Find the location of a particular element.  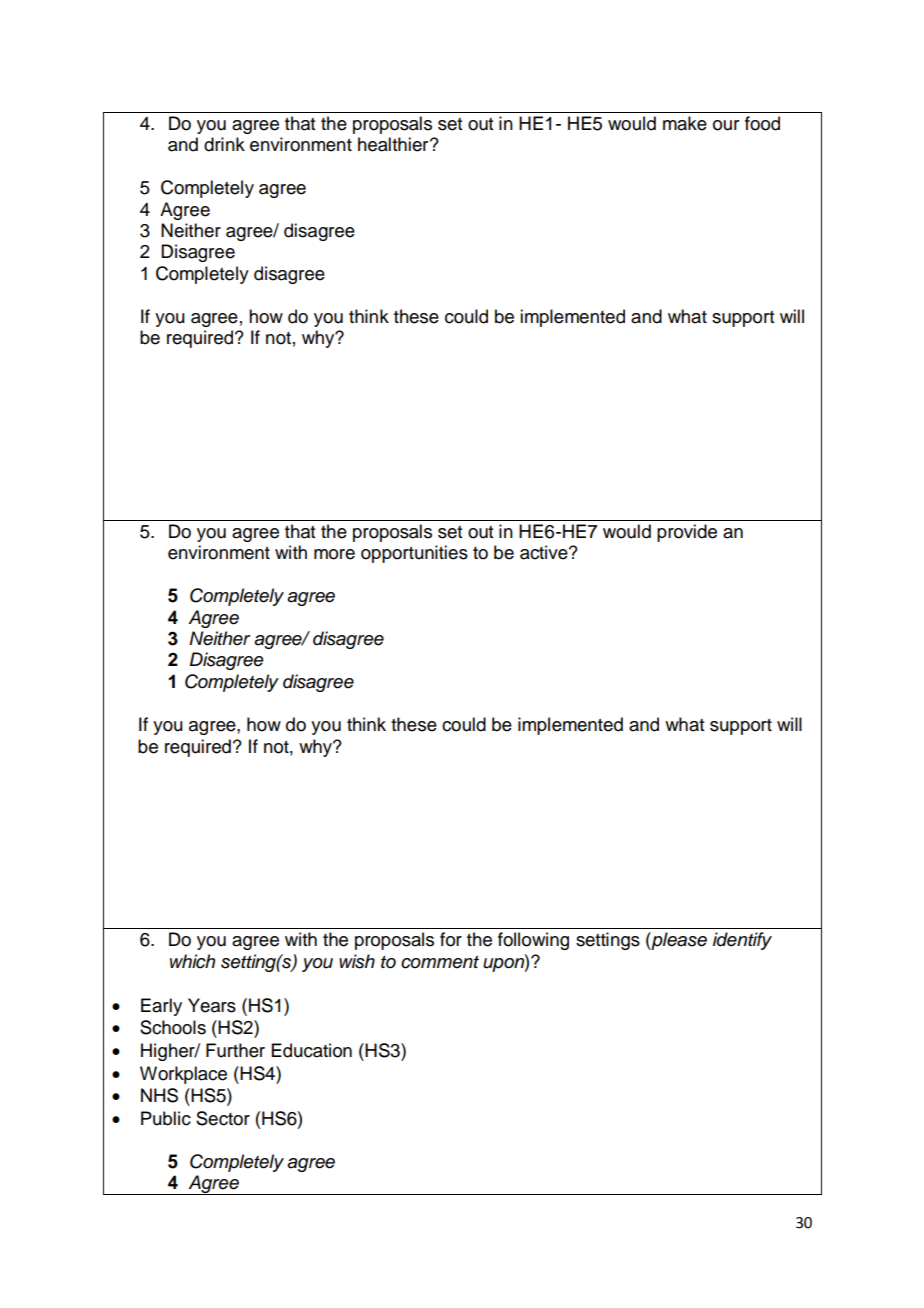

Sector is located at coordinates (223, 1118).
